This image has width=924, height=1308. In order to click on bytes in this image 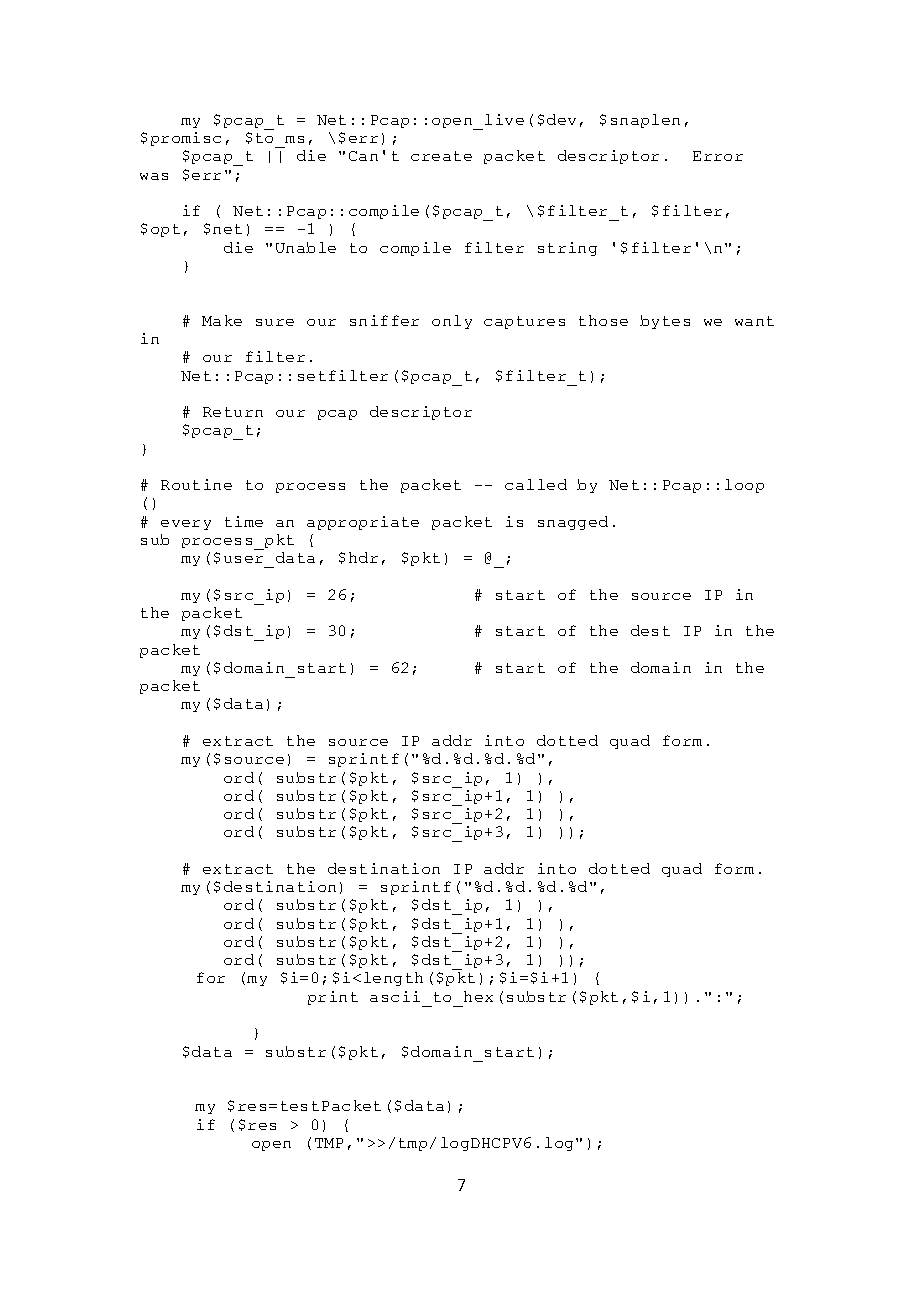, I will do `click(665, 322)`.
